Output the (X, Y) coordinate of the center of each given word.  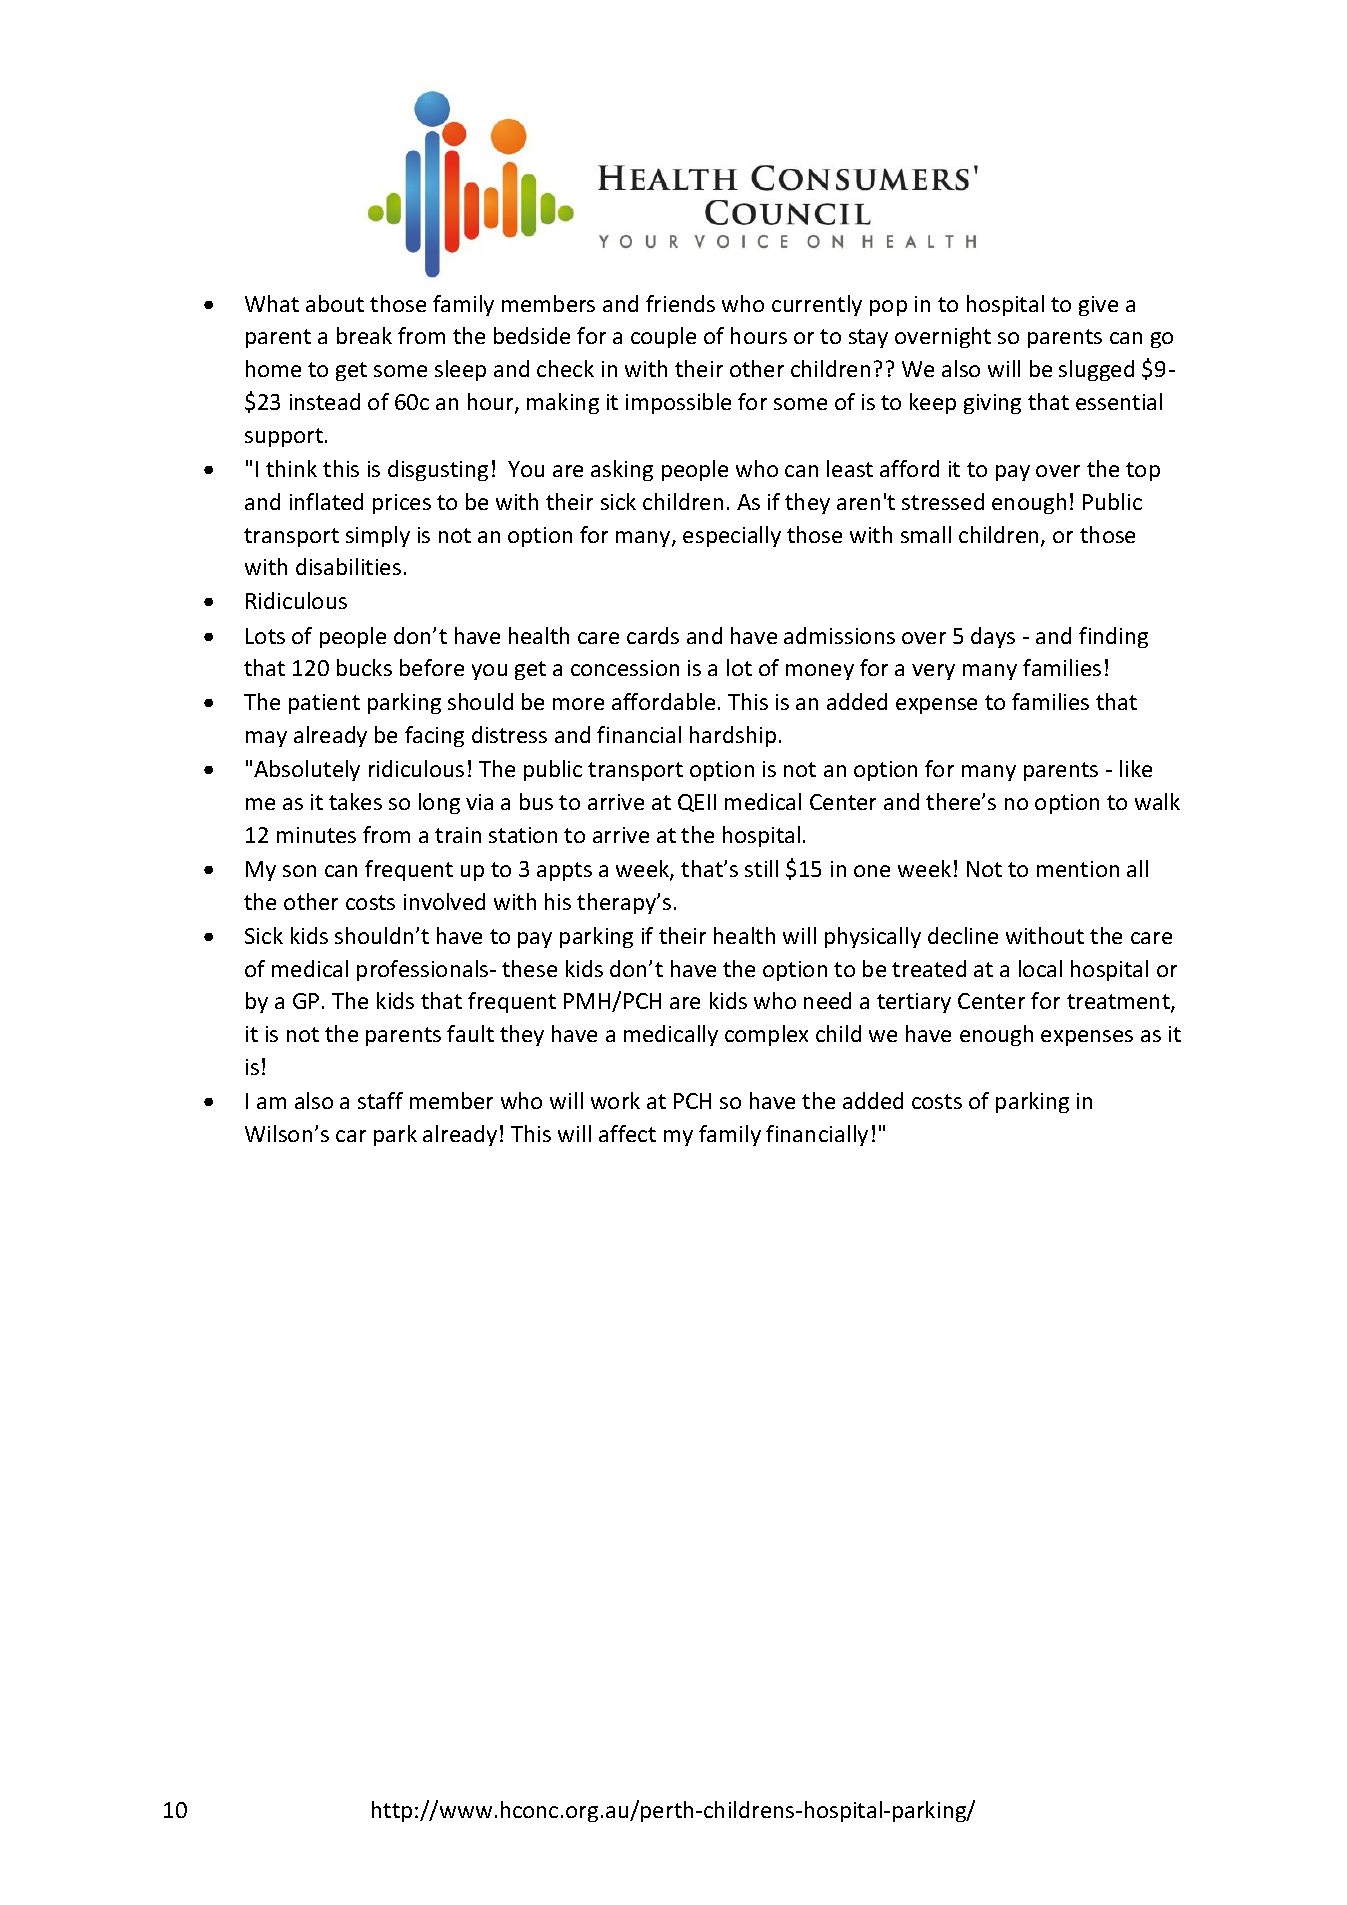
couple (663, 337)
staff (380, 1100)
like (1136, 768)
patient (324, 704)
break (364, 335)
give (1098, 306)
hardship (733, 736)
